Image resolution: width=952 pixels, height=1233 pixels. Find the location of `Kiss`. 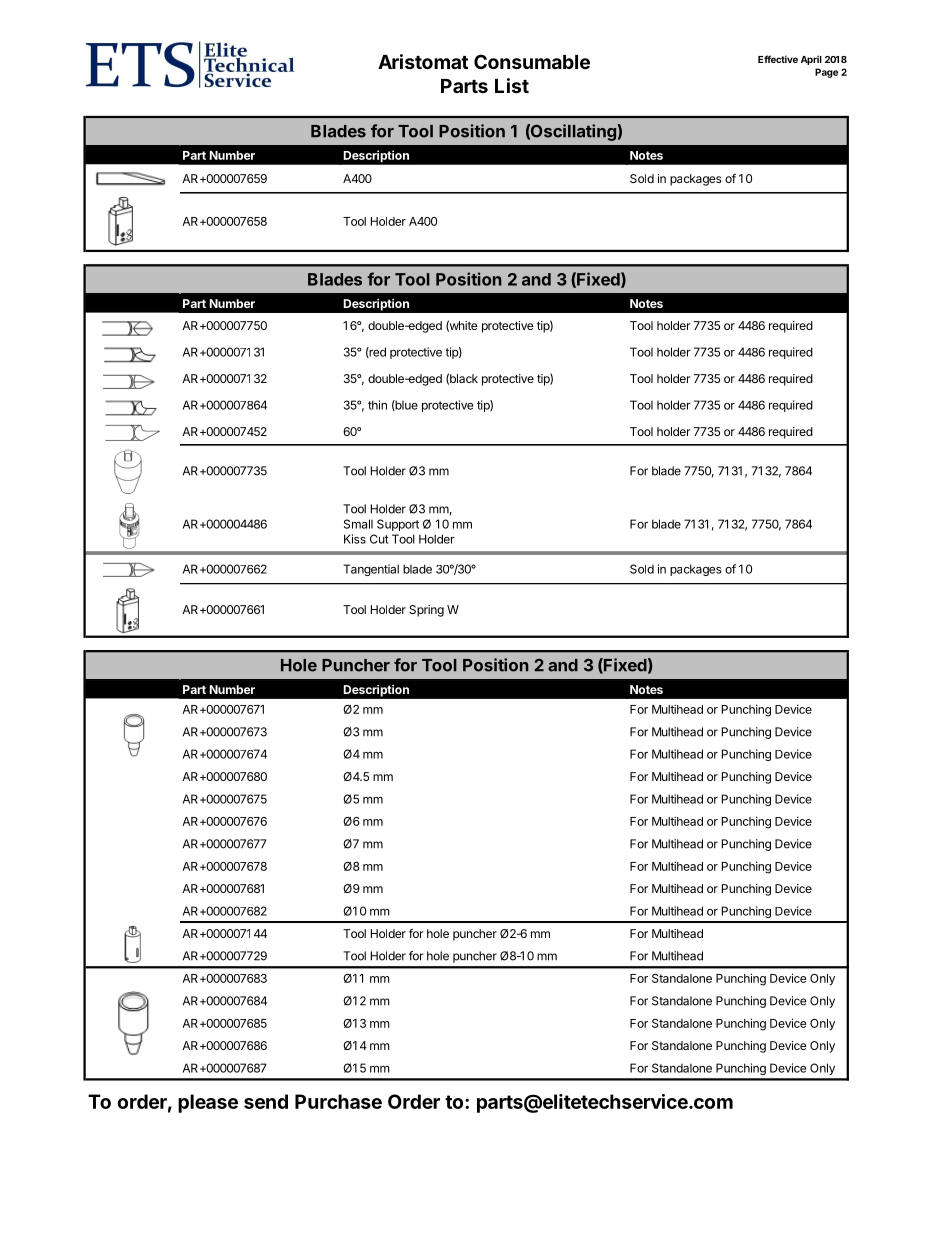

Kiss is located at coordinates (355, 539).
